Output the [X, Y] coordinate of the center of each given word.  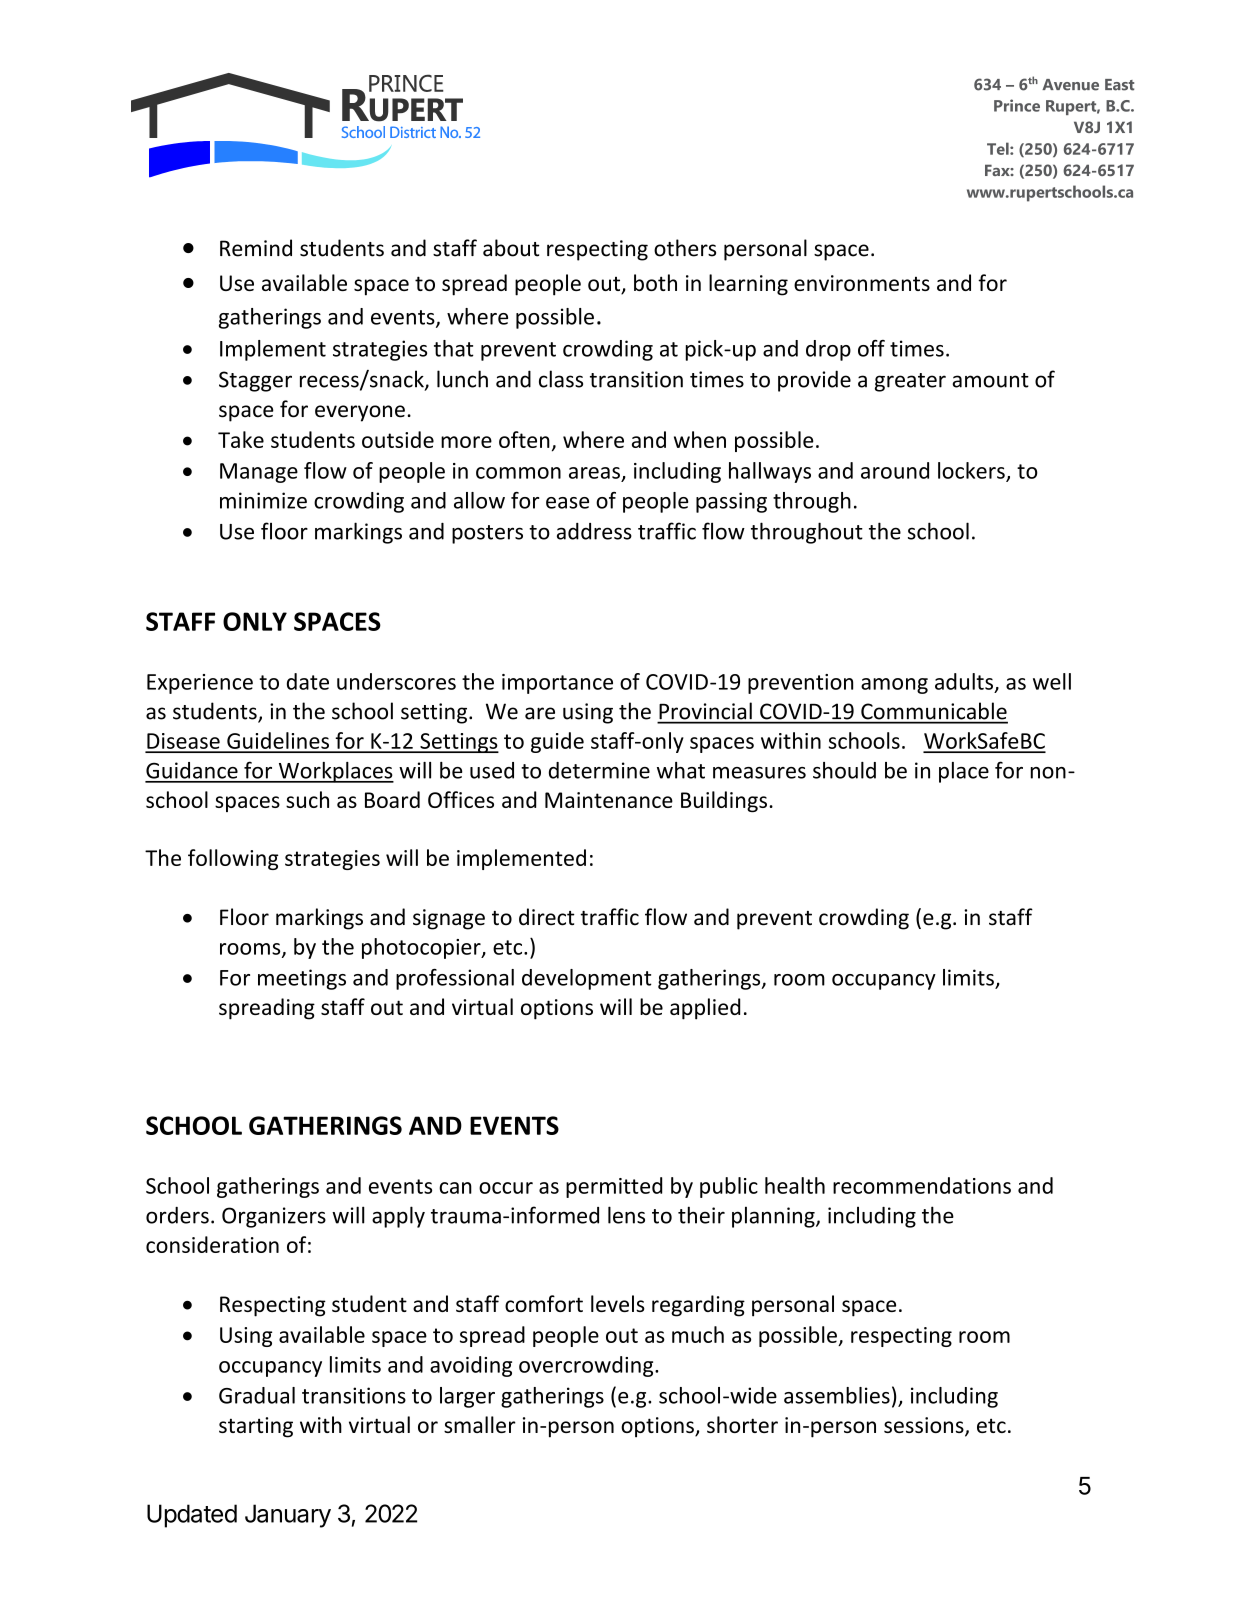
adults [964, 681]
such [307, 799]
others [685, 248]
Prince [1017, 105]
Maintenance [609, 800]
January [288, 1516]
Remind [256, 248]
